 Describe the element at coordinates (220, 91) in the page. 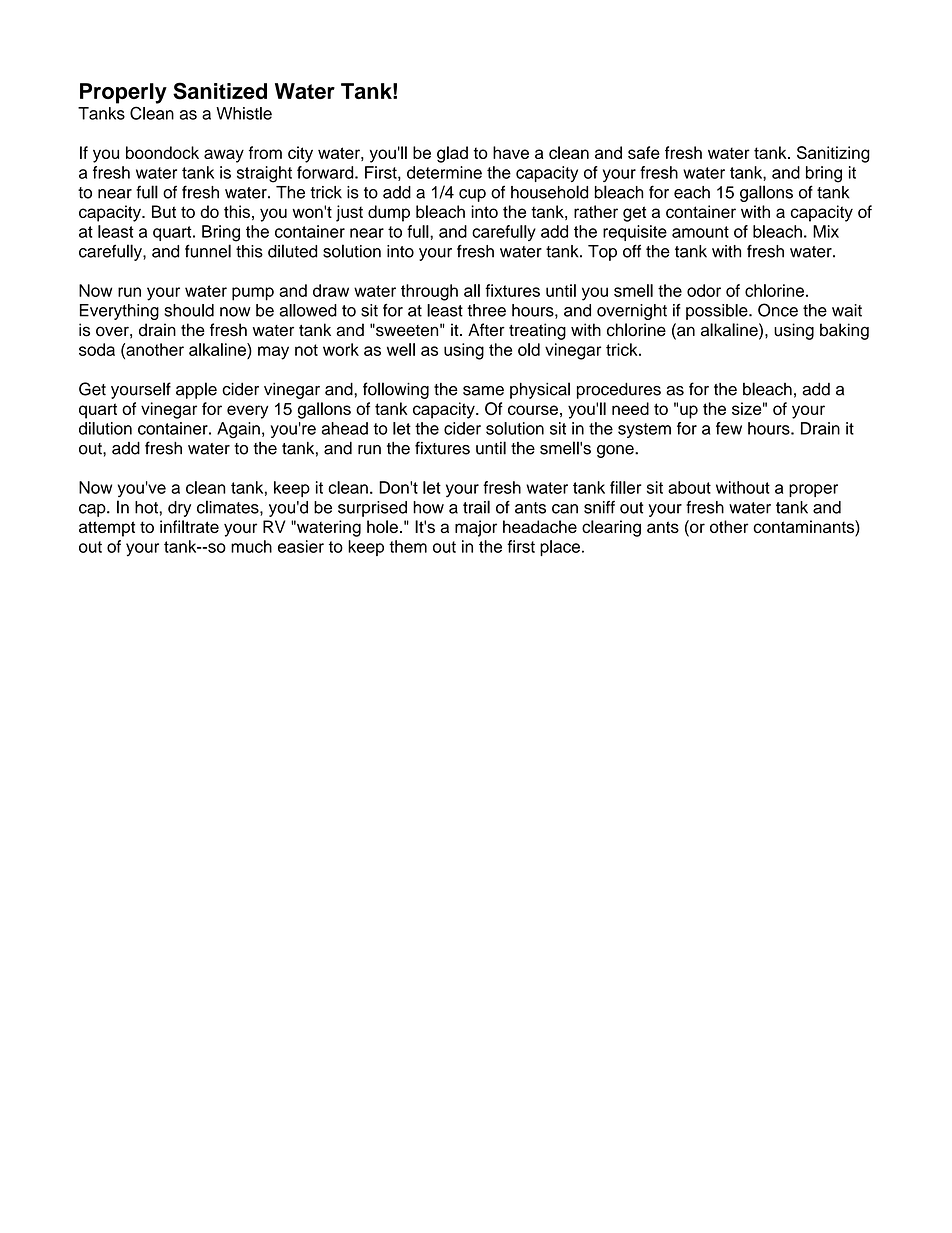

I see `Sanitized` at that location.
